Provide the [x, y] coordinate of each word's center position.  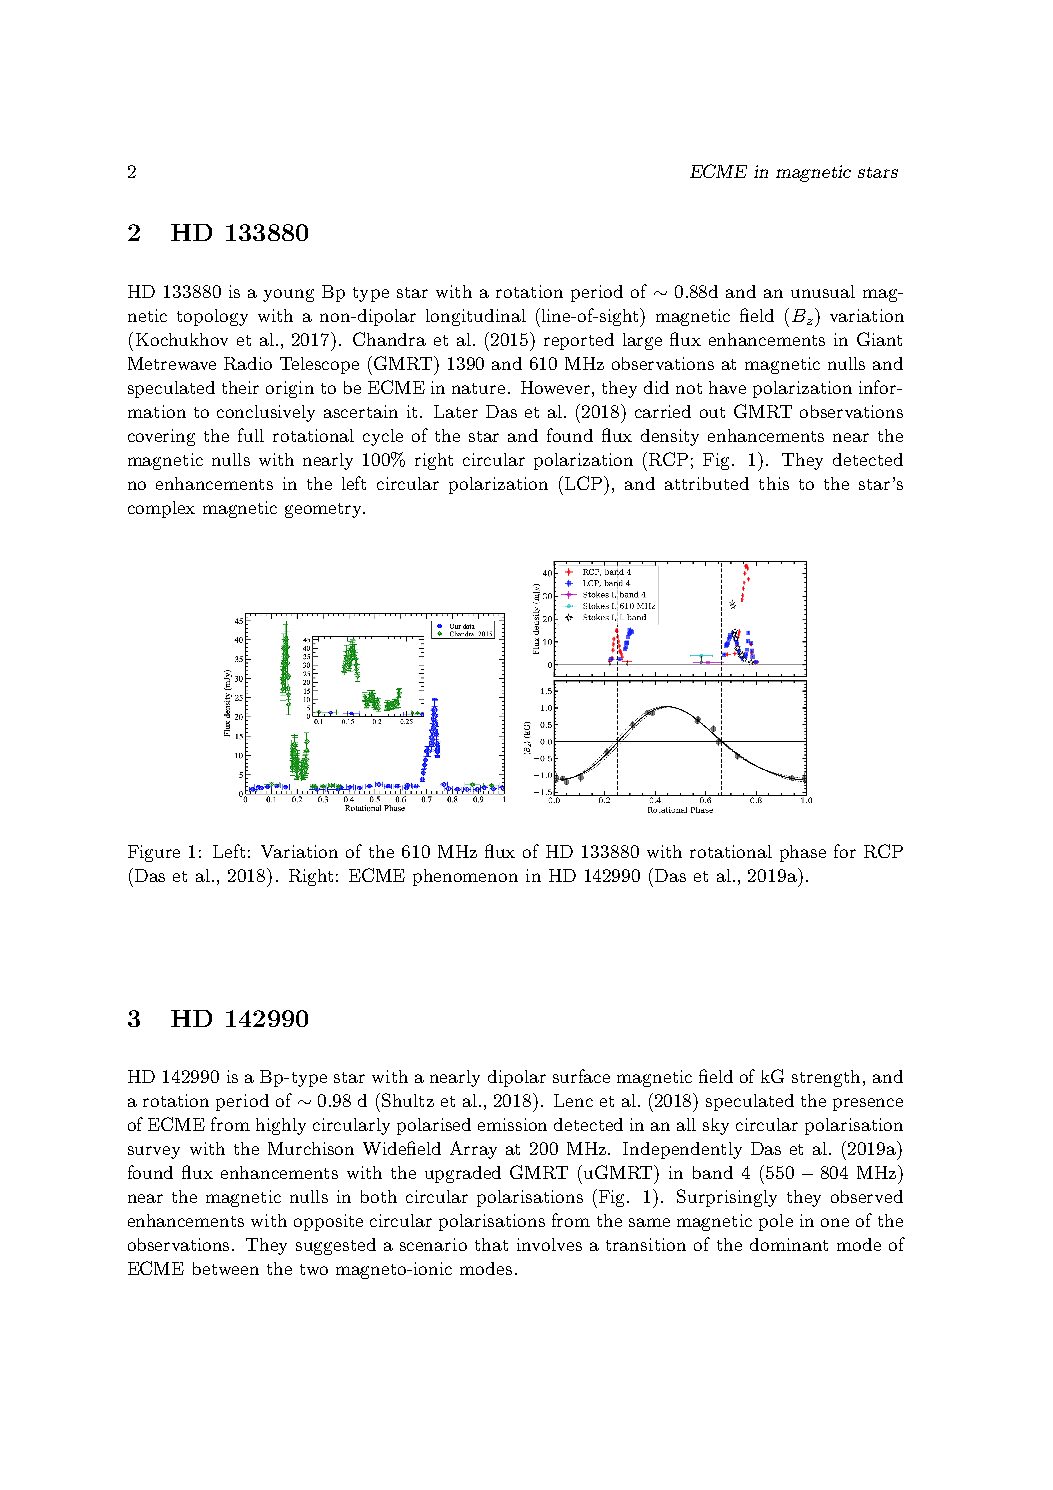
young [288, 295]
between [226, 1268]
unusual [823, 291]
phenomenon [465, 877]
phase [803, 853]
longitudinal [476, 317]
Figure [154, 853]
